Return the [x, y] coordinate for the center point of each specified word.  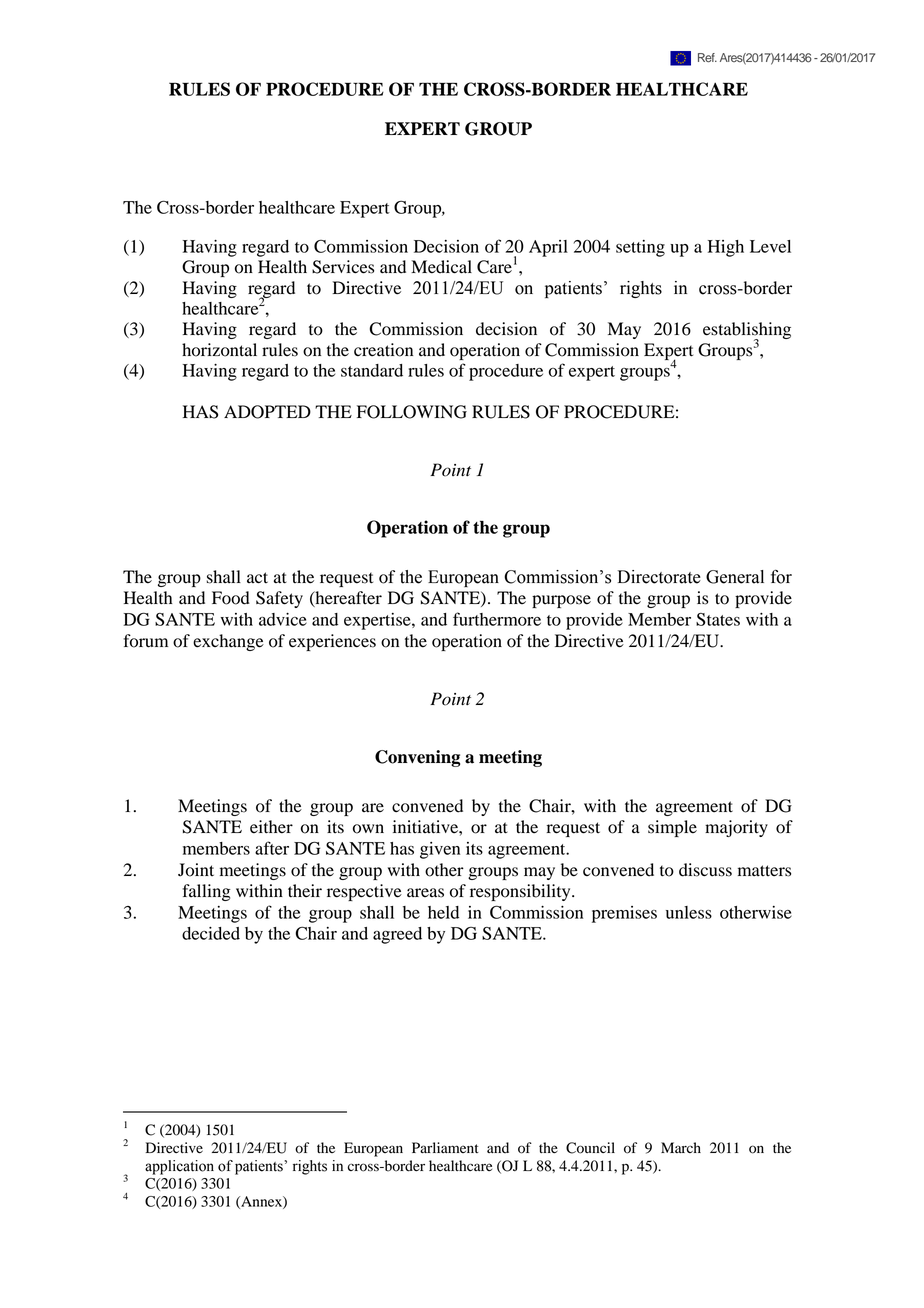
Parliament [445, 1147]
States [718, 619]
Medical [441, 267]
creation [383, 350]
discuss [705, 870]
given [440, 850]
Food [231, 598]
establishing [747, 332]
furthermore [497, 619]
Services [343, 267]
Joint [196, 870]
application [179, 1167]
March [681, 1147]
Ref [707, 58]
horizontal [219, 350]
